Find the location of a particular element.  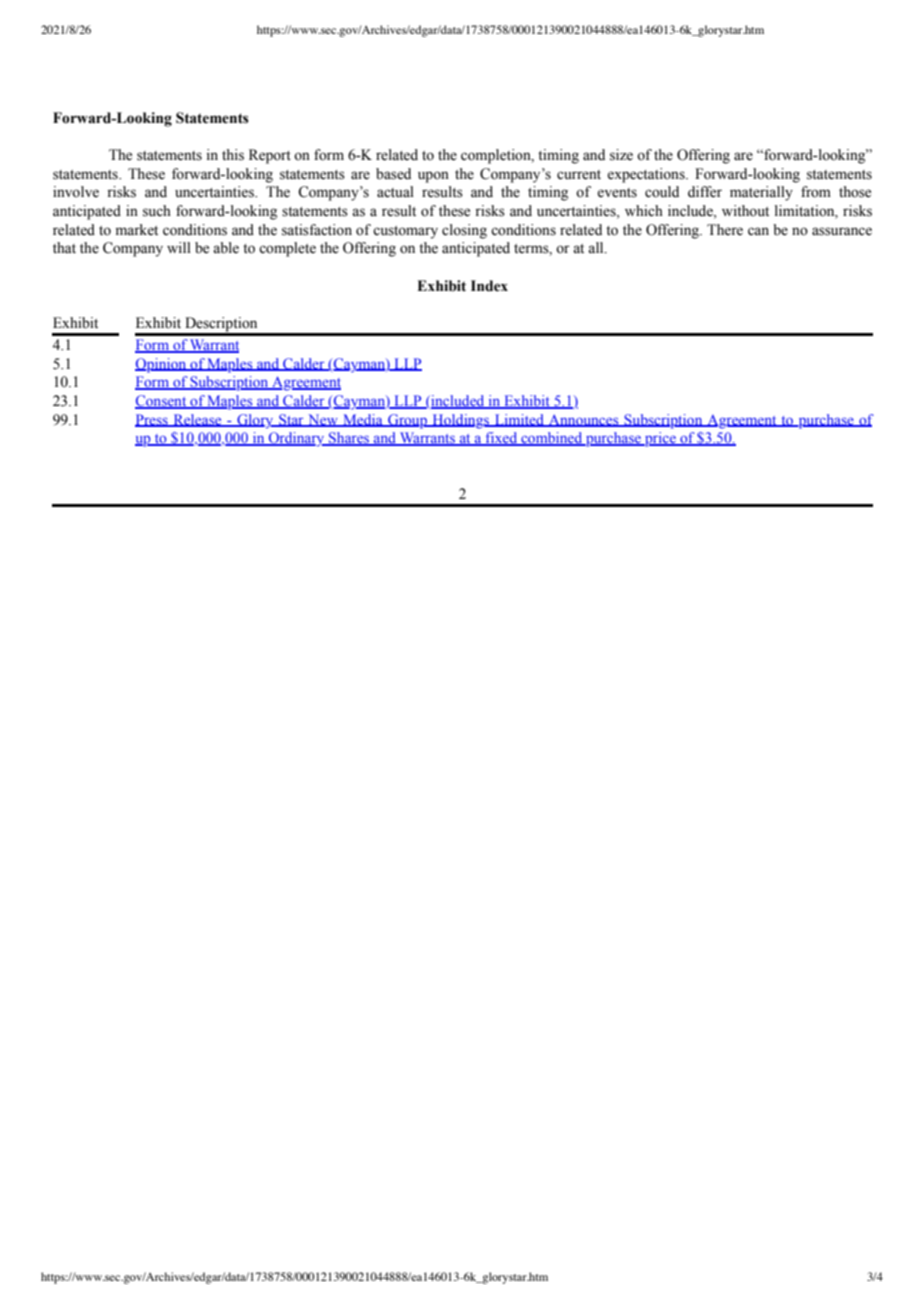

closing is located at coordinates (464, 231).
